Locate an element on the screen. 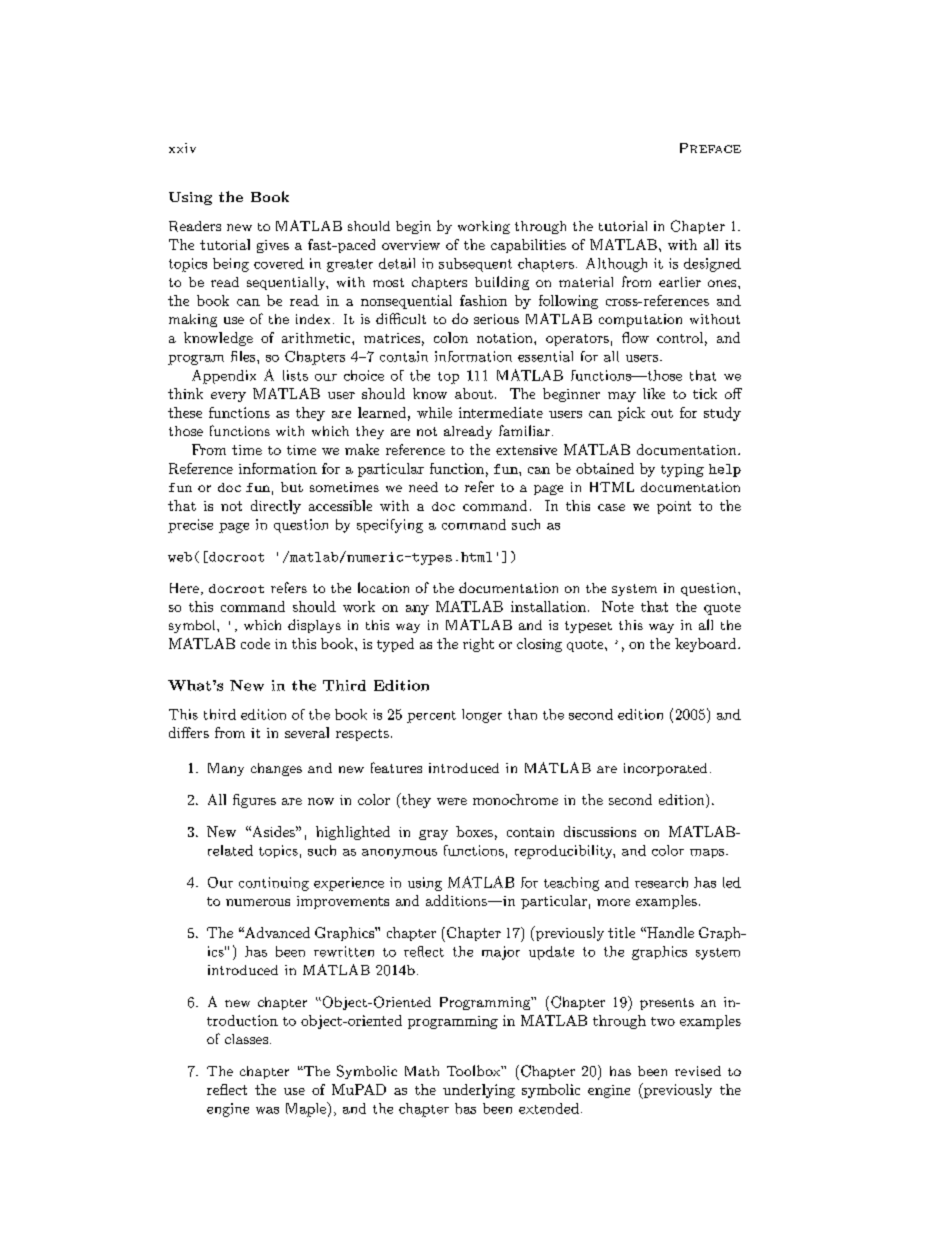 This screenshot has height=1233, width=952. underlying is located at coordinates (479, 1091).
